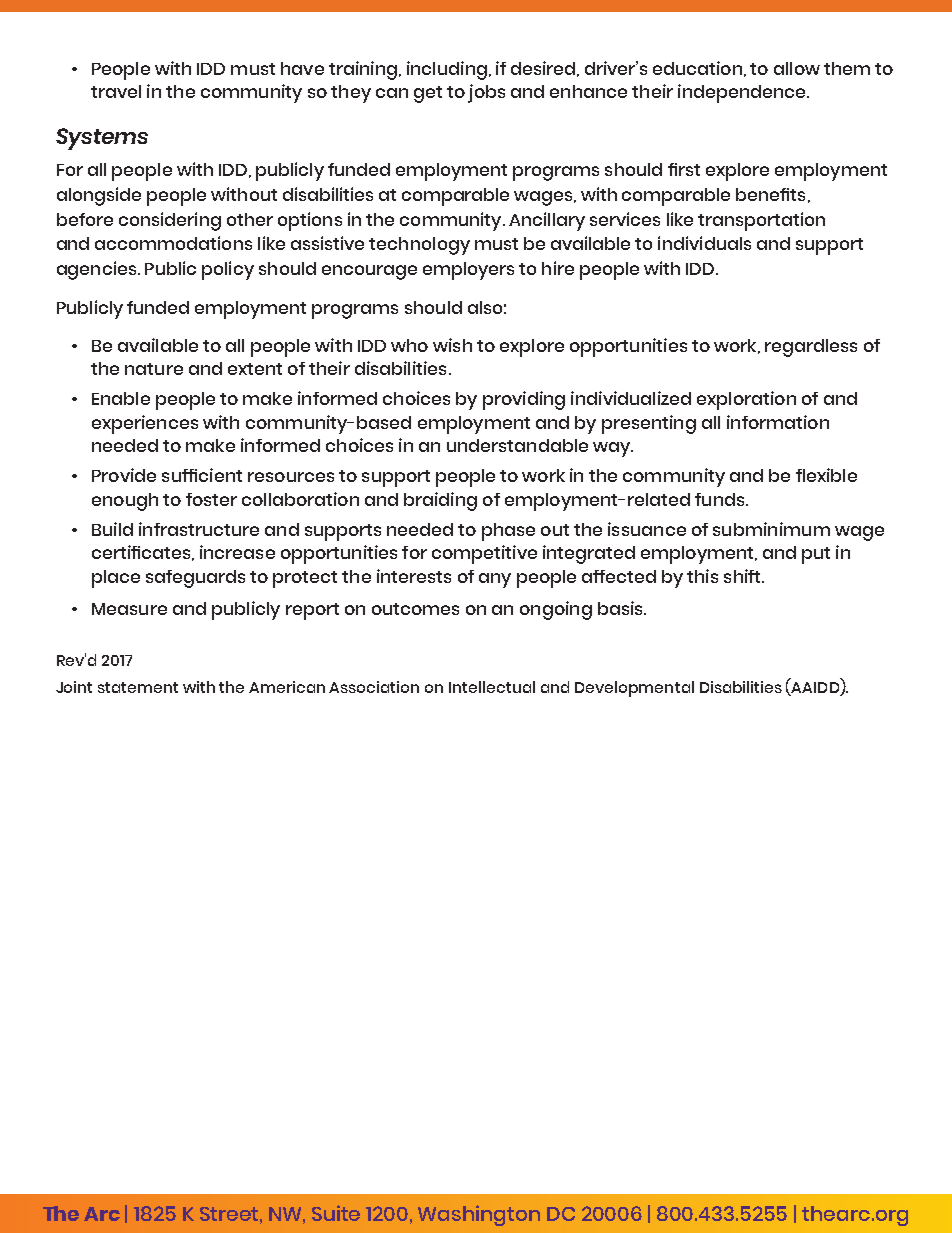 This document has width=952, height=1233. Describe the element at coordinates (440, 501) in the document. I see `braiding` at that location.
